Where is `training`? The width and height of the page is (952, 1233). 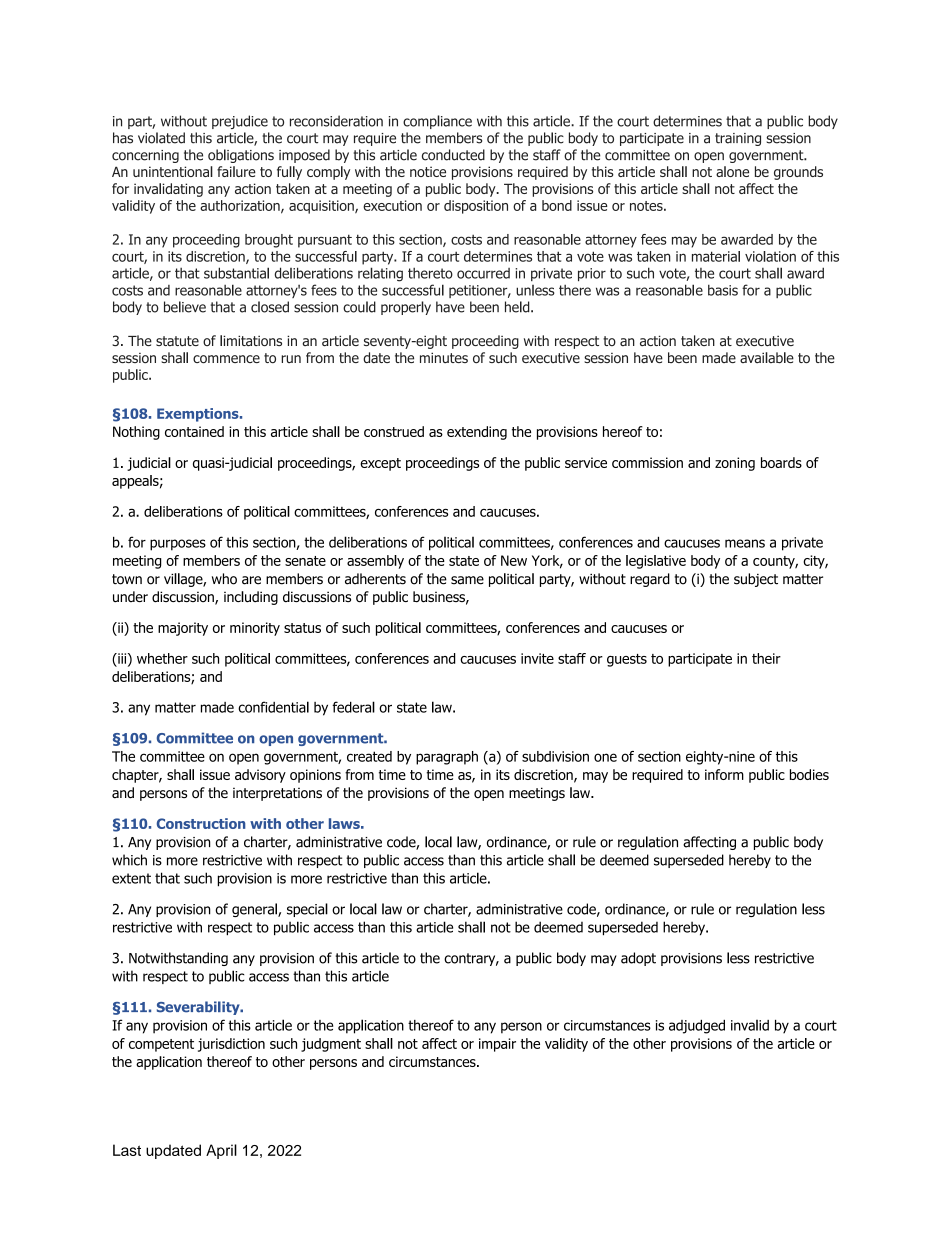
training is located at coordinates (738, 139).
